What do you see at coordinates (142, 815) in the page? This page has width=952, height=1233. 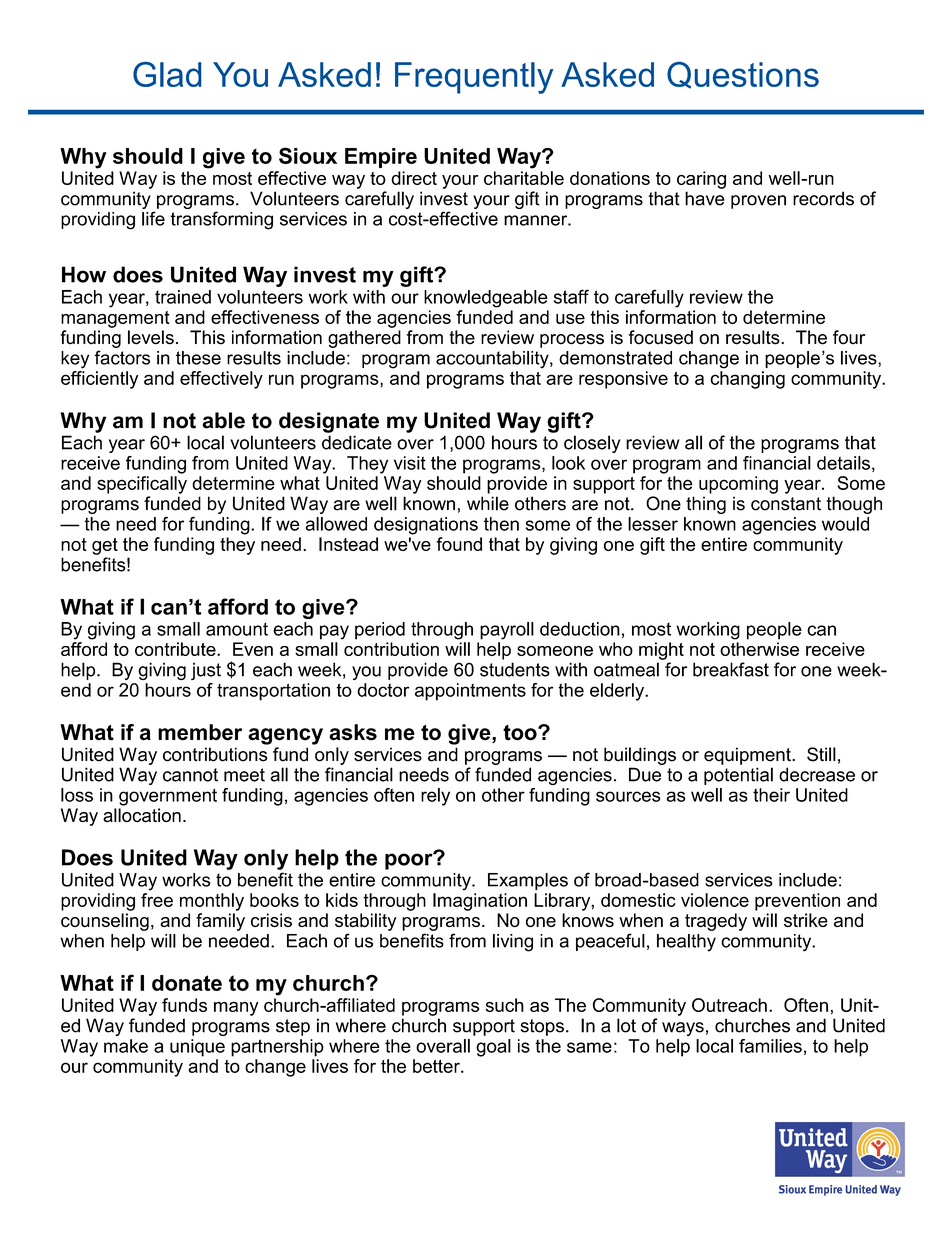 I see `allocation` at bounding box center [142, 815].
